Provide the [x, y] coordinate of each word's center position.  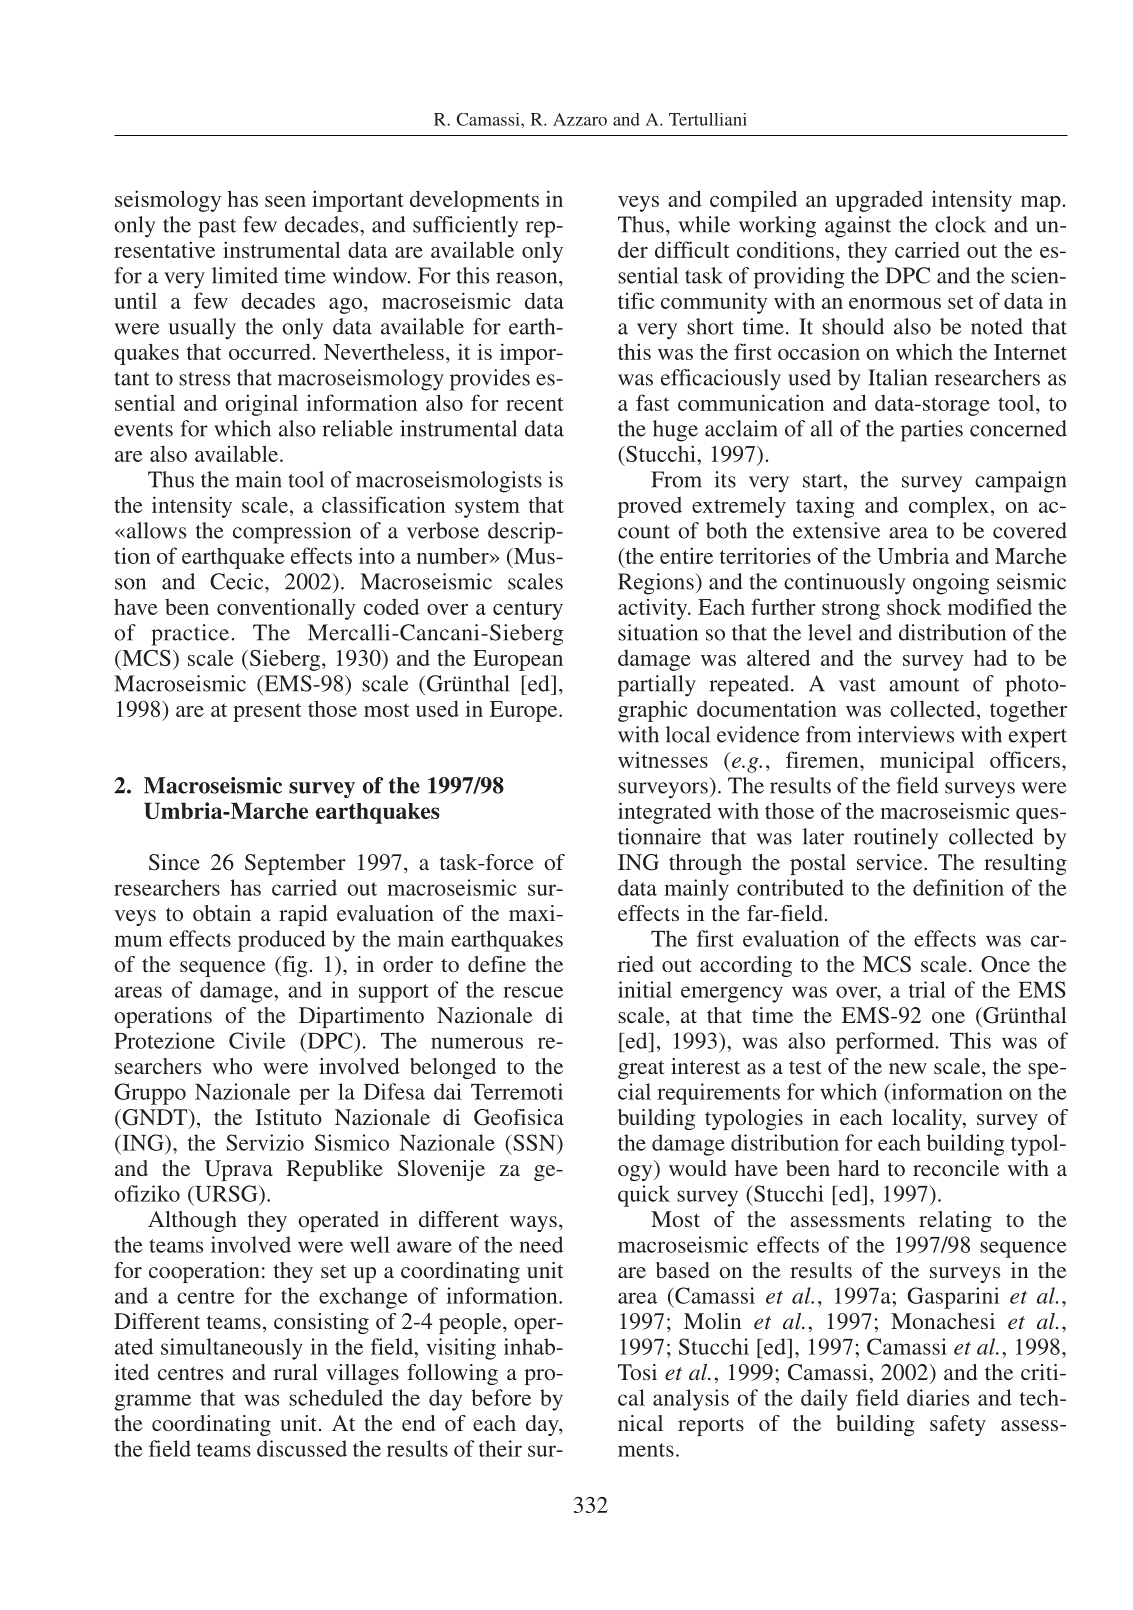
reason [528, 278]
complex [949, 507]
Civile [257, 1040]
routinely [896, 839]
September [295, 864]
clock [960, 224]
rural [296, 1372]
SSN [535, 1142]
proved [650, 507]
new [908, 1068]
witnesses [663, 759]
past [217, 228]
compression [292, 533]
